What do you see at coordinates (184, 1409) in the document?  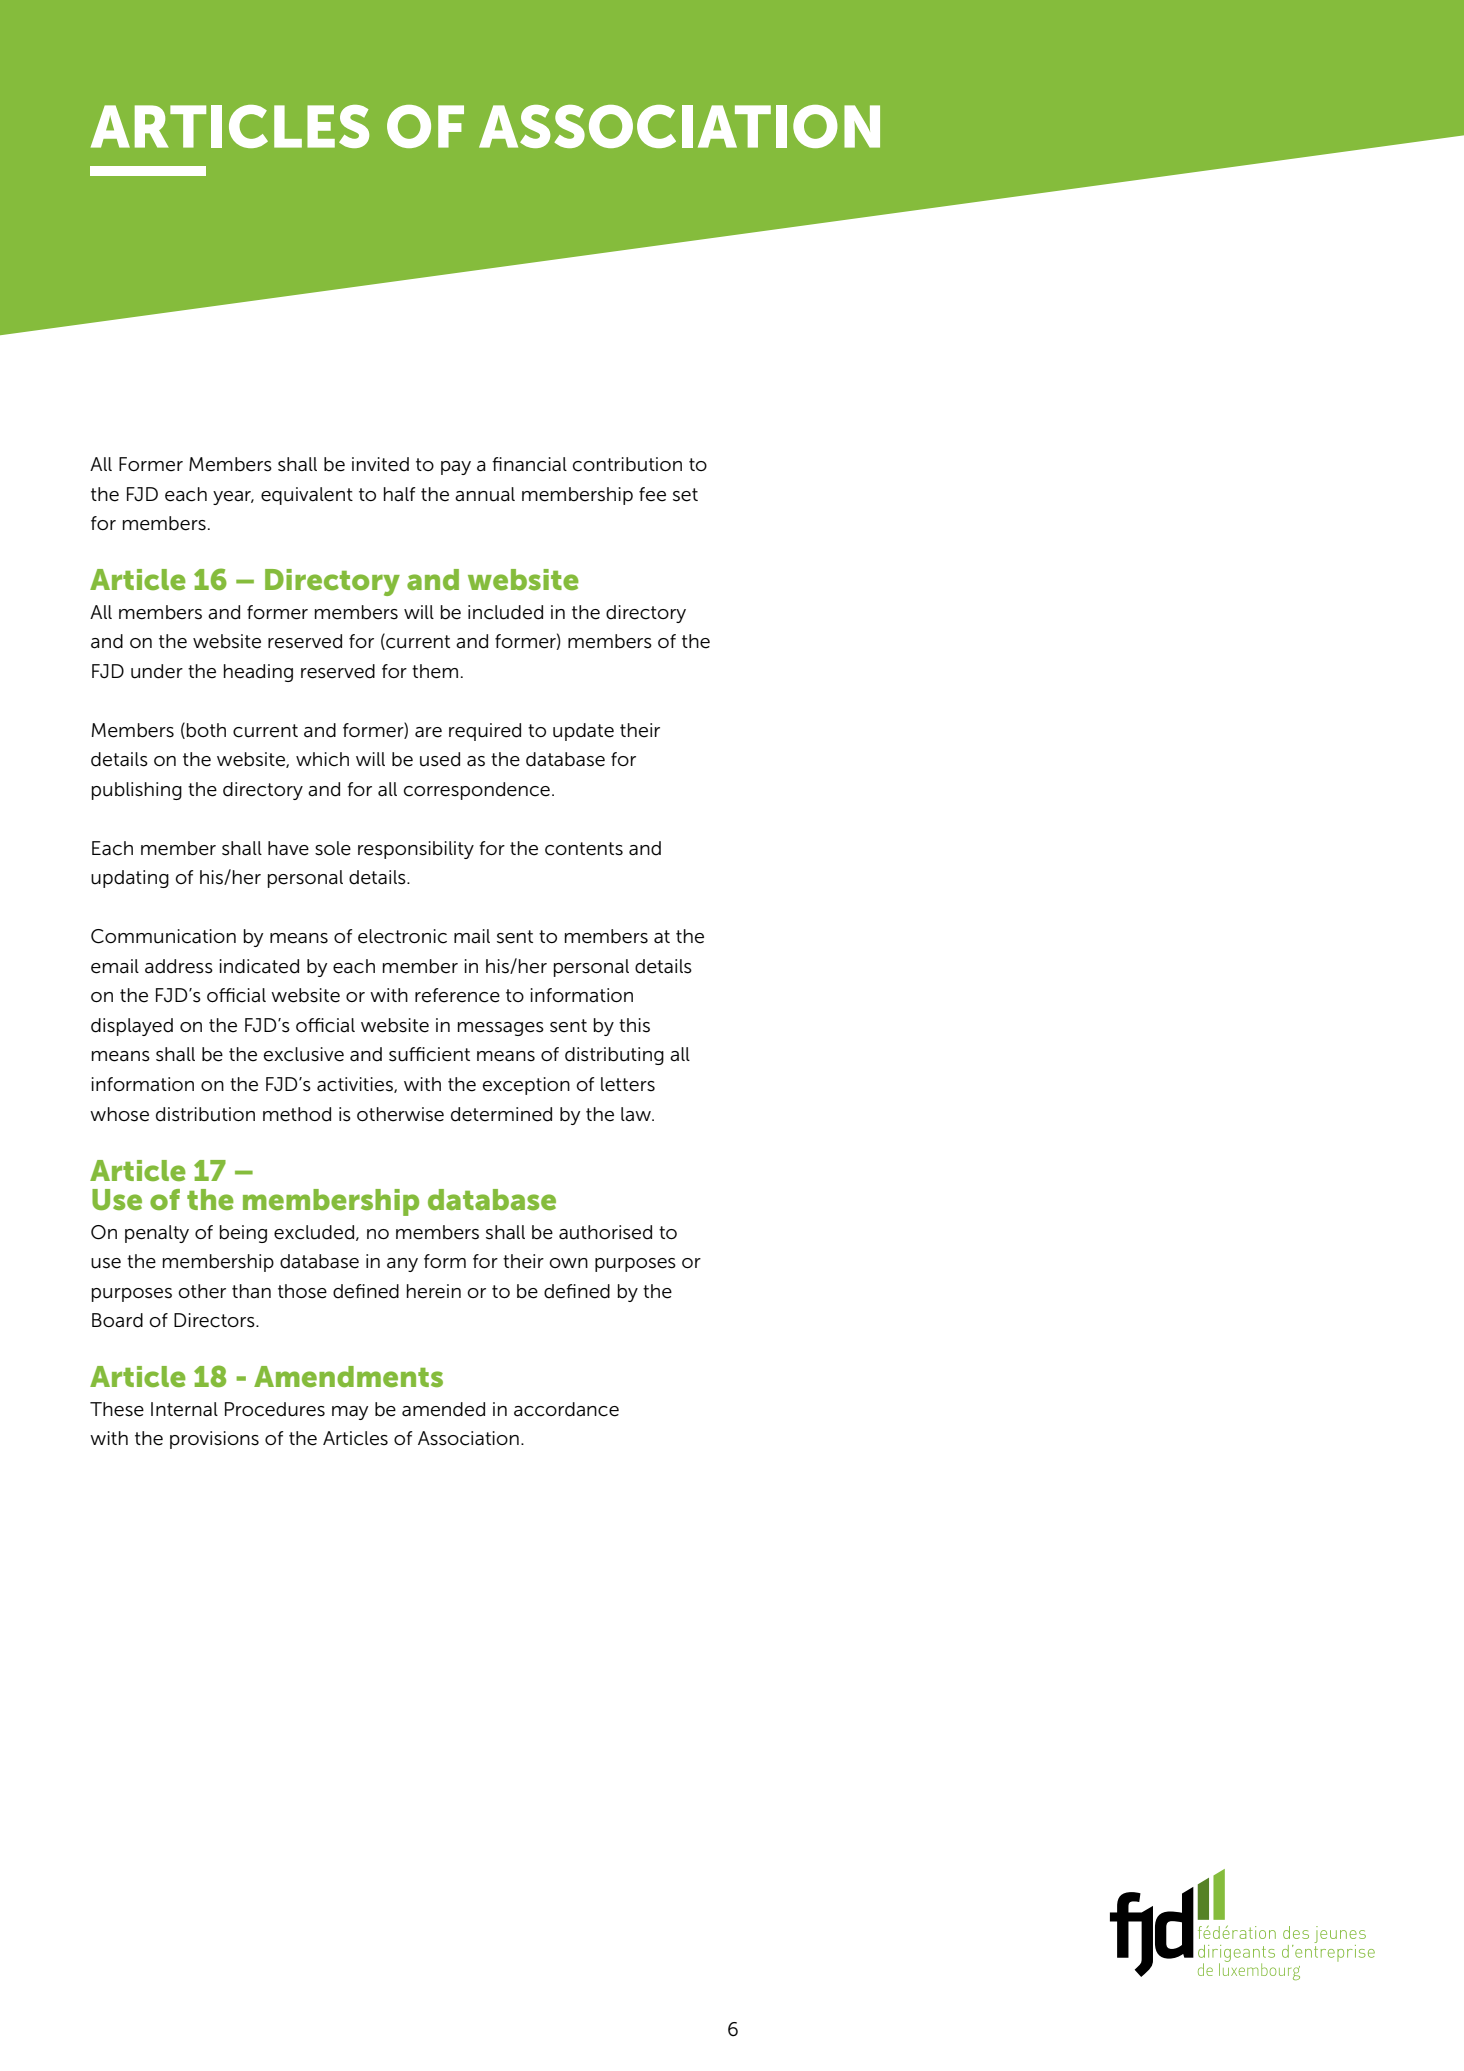 I see `Internal` at bounding box center [184, 1409].
